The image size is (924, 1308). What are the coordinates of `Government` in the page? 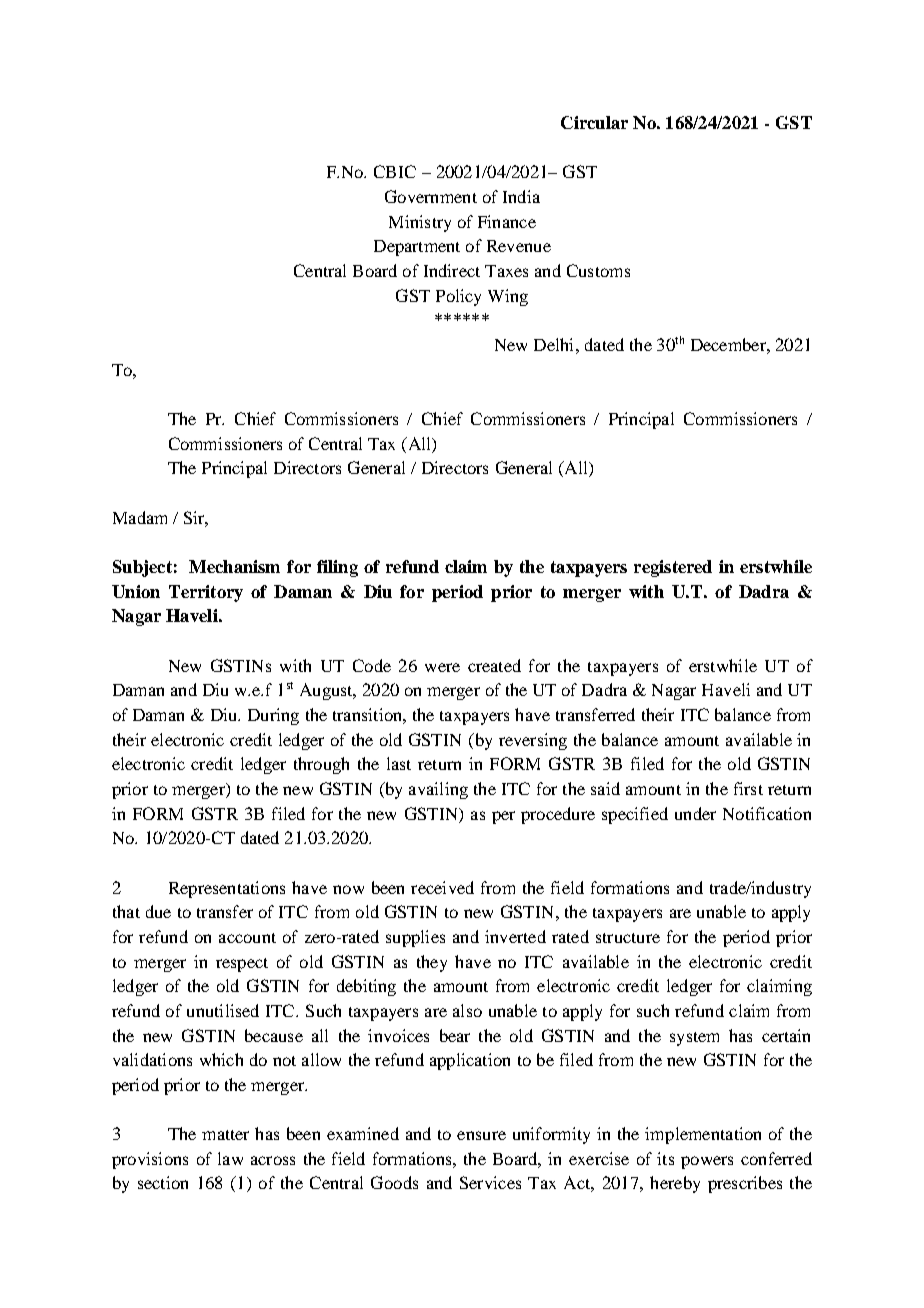 It's located at (431, 196).
